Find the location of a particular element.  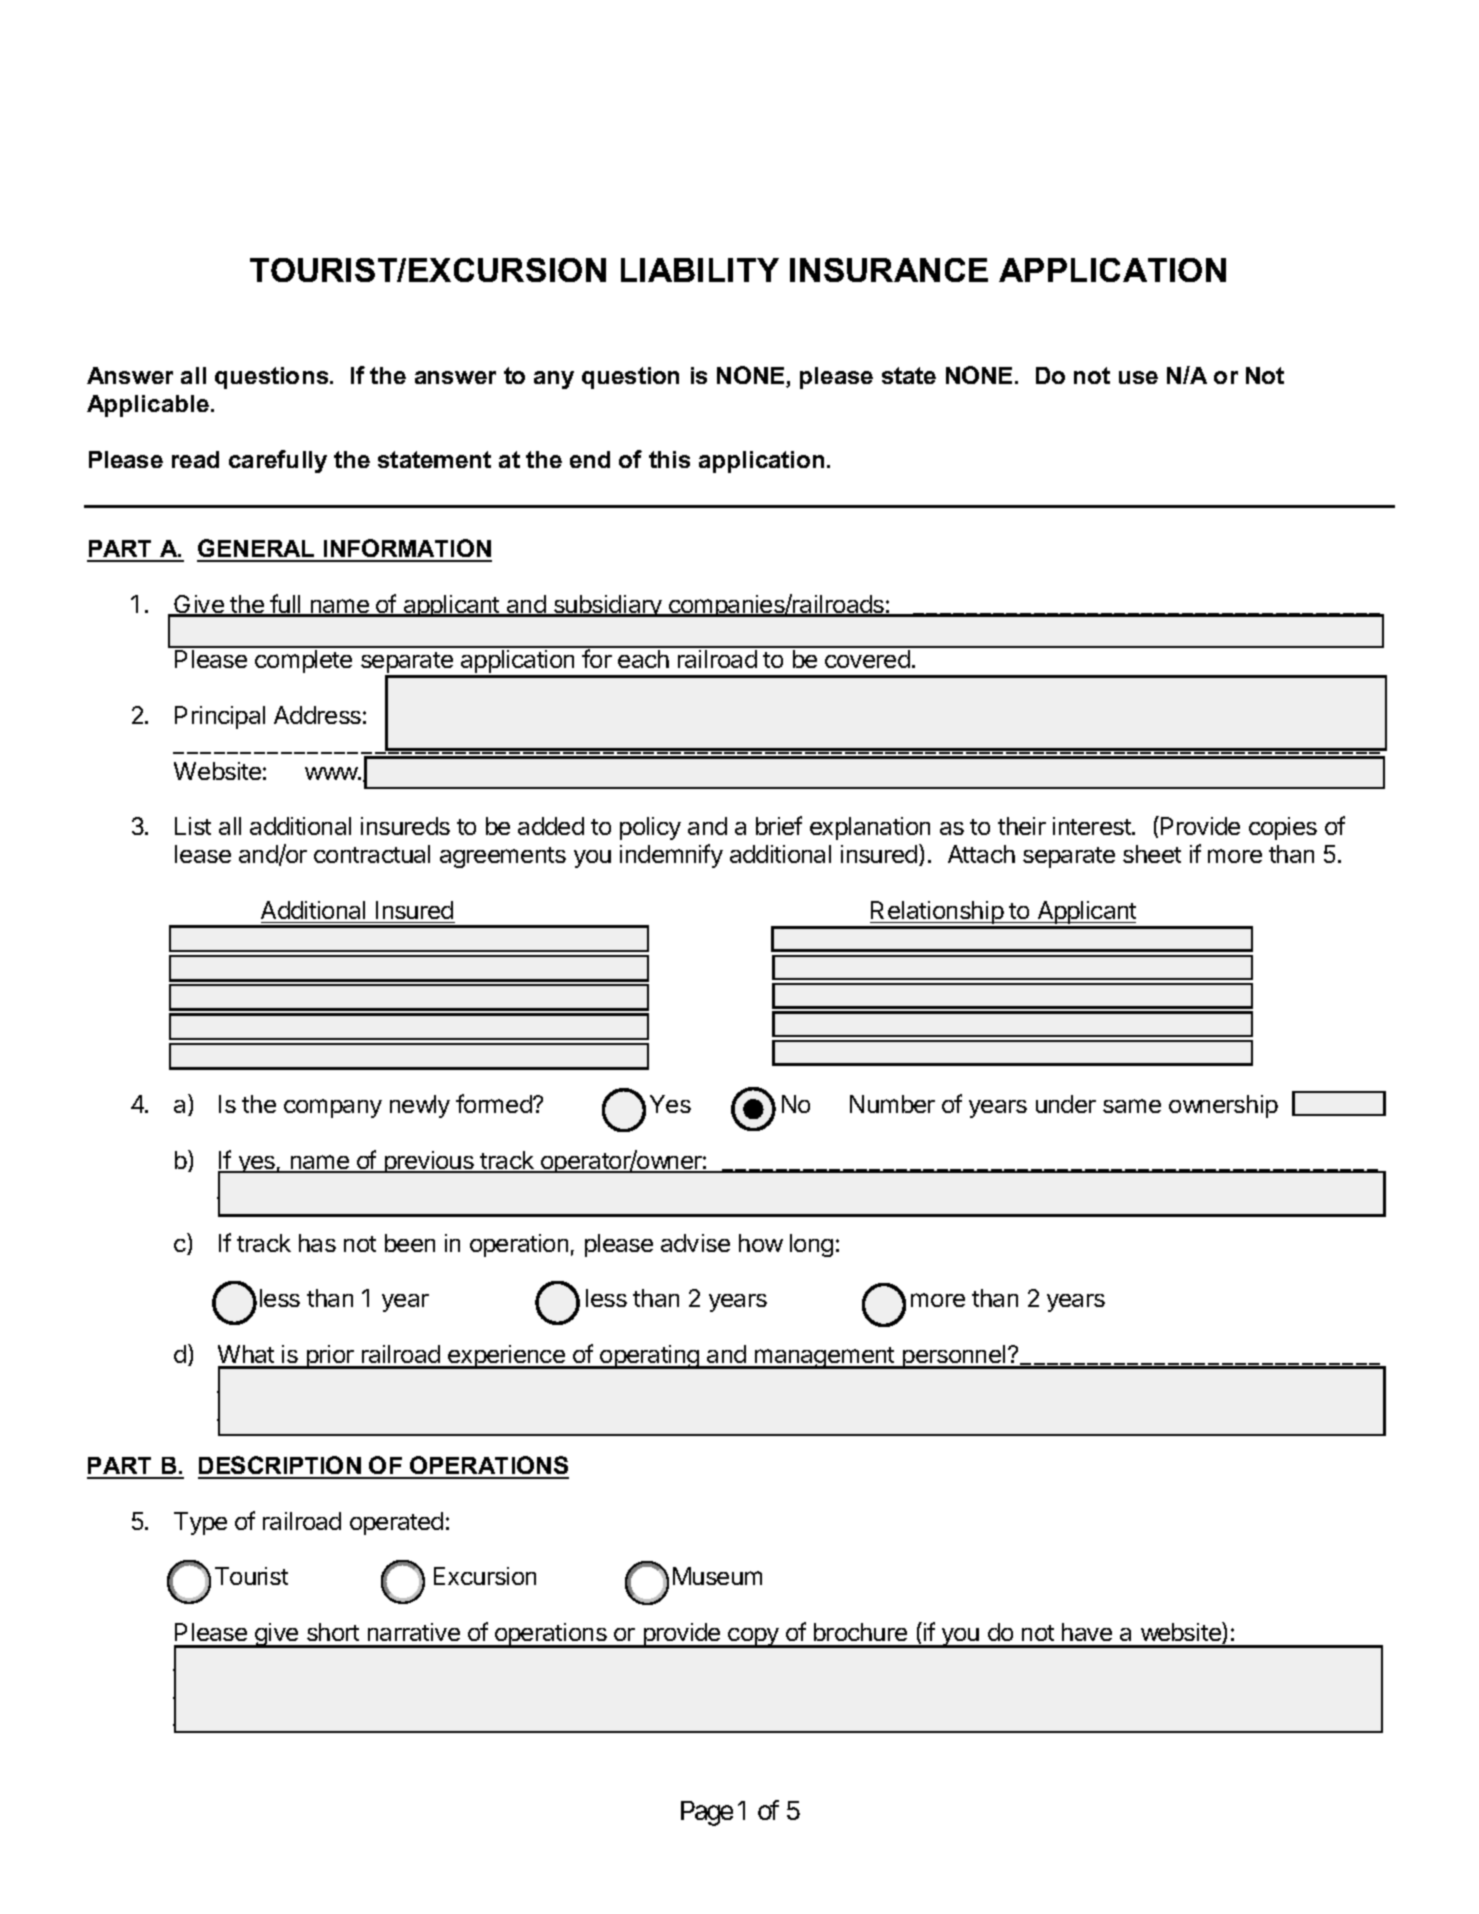

Applicable is located at coordinates (148, 406).
